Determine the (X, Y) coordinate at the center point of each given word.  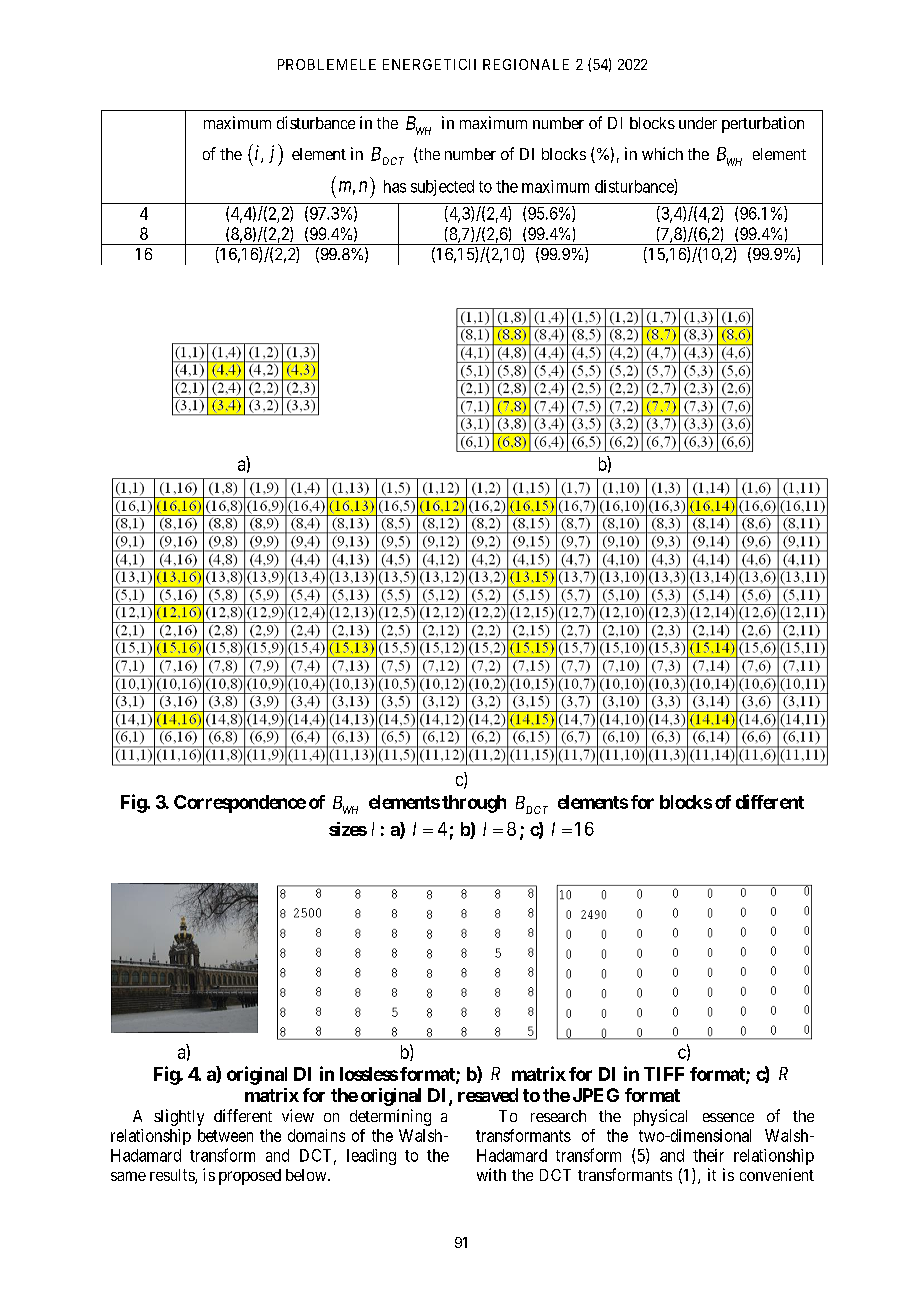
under (698, 123)
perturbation (763, 124)
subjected (442, 188)
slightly (179, 1117)
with (491, 1174)
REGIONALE (526, 64)
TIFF (664, 1074)
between (225, 1135)
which (662, 153)
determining (390, 1117)
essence (728, 1117)
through (474, 804)
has (395, 186)
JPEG (596, 1095)
